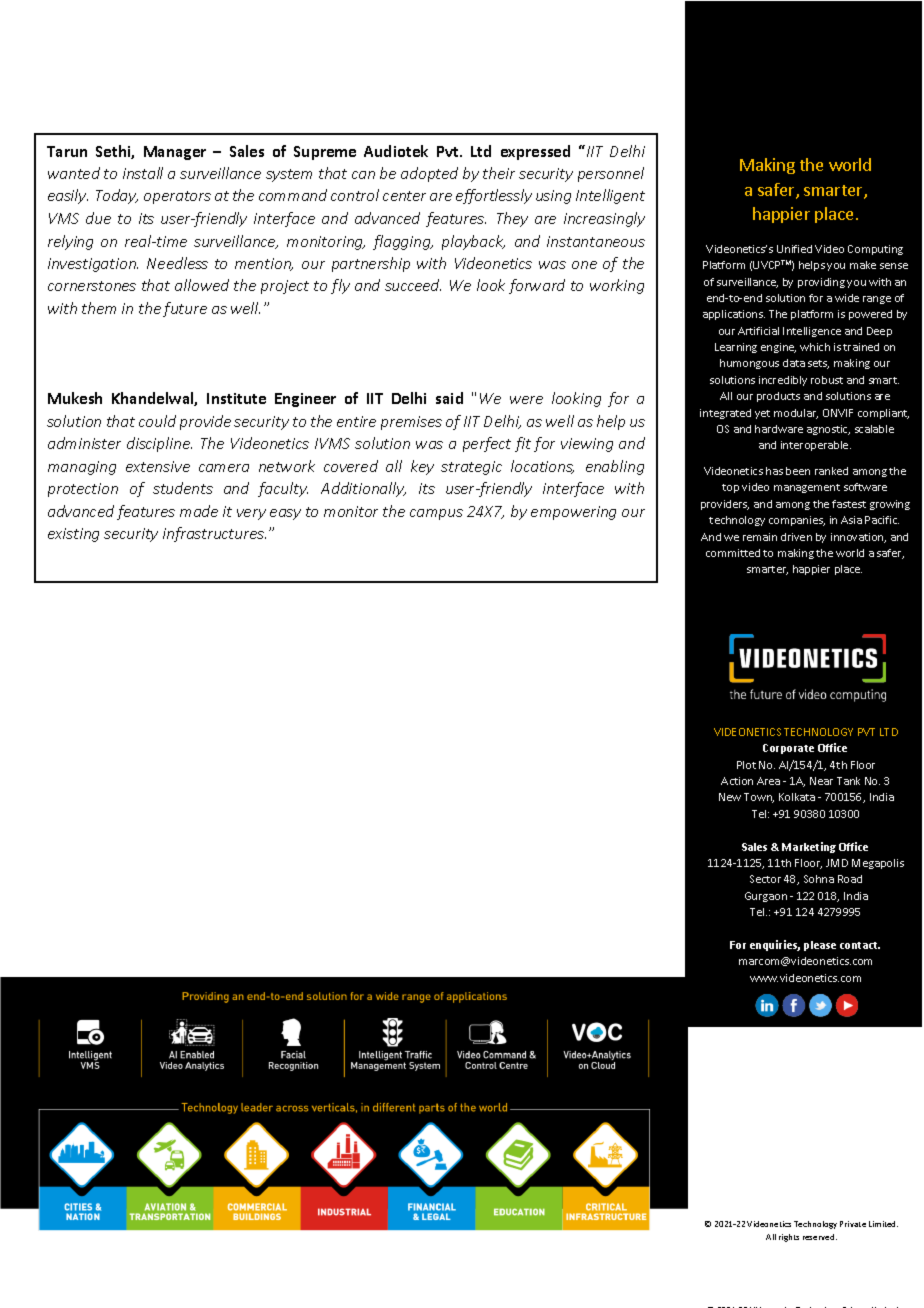 Image resolution: width=924 pixels, height=1308 pixels. Describe the element at coordinates (789, 1238) in the screenshot. I see `rights` at that location.
